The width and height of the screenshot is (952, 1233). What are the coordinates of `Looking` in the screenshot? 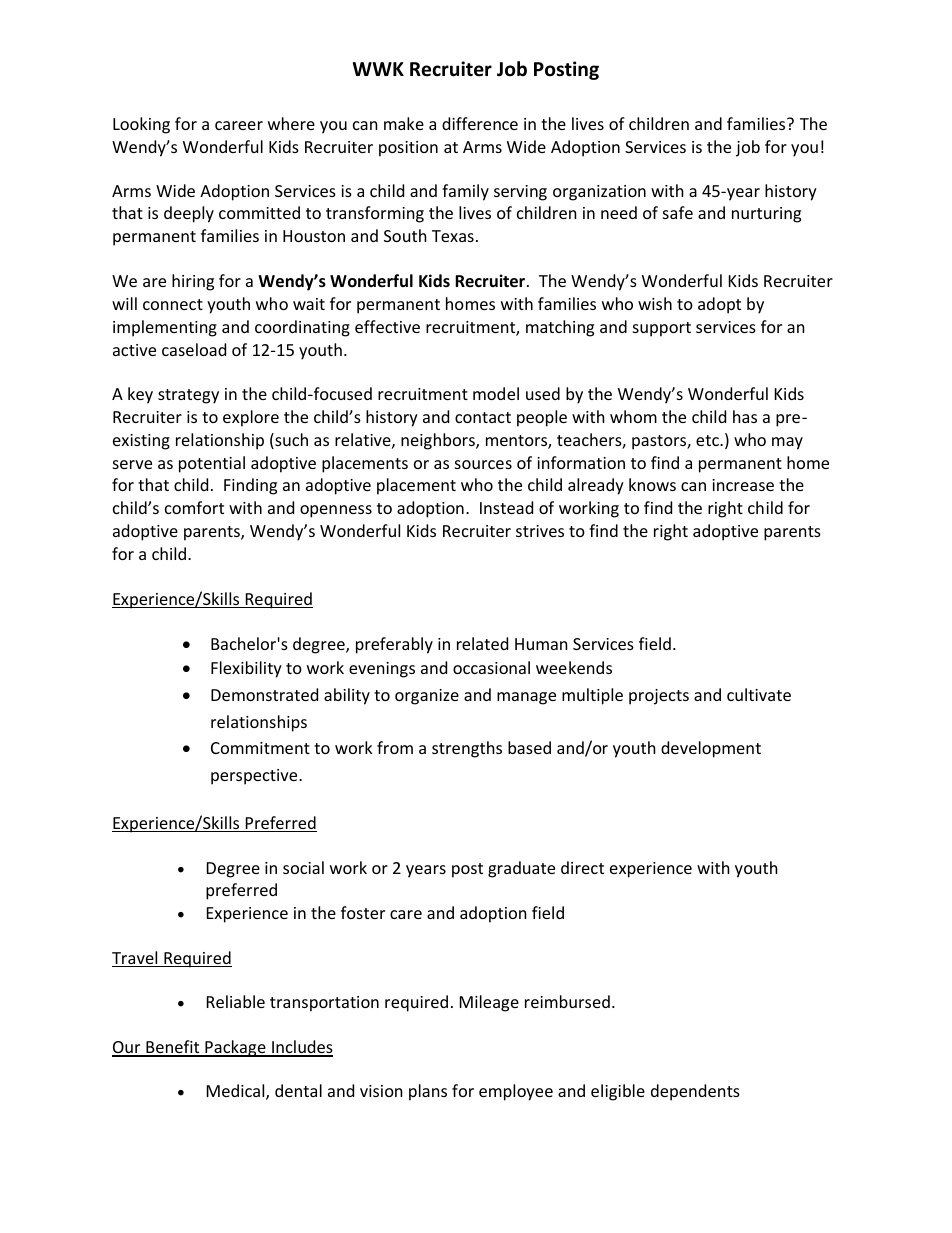 It's located at (141, 125).
